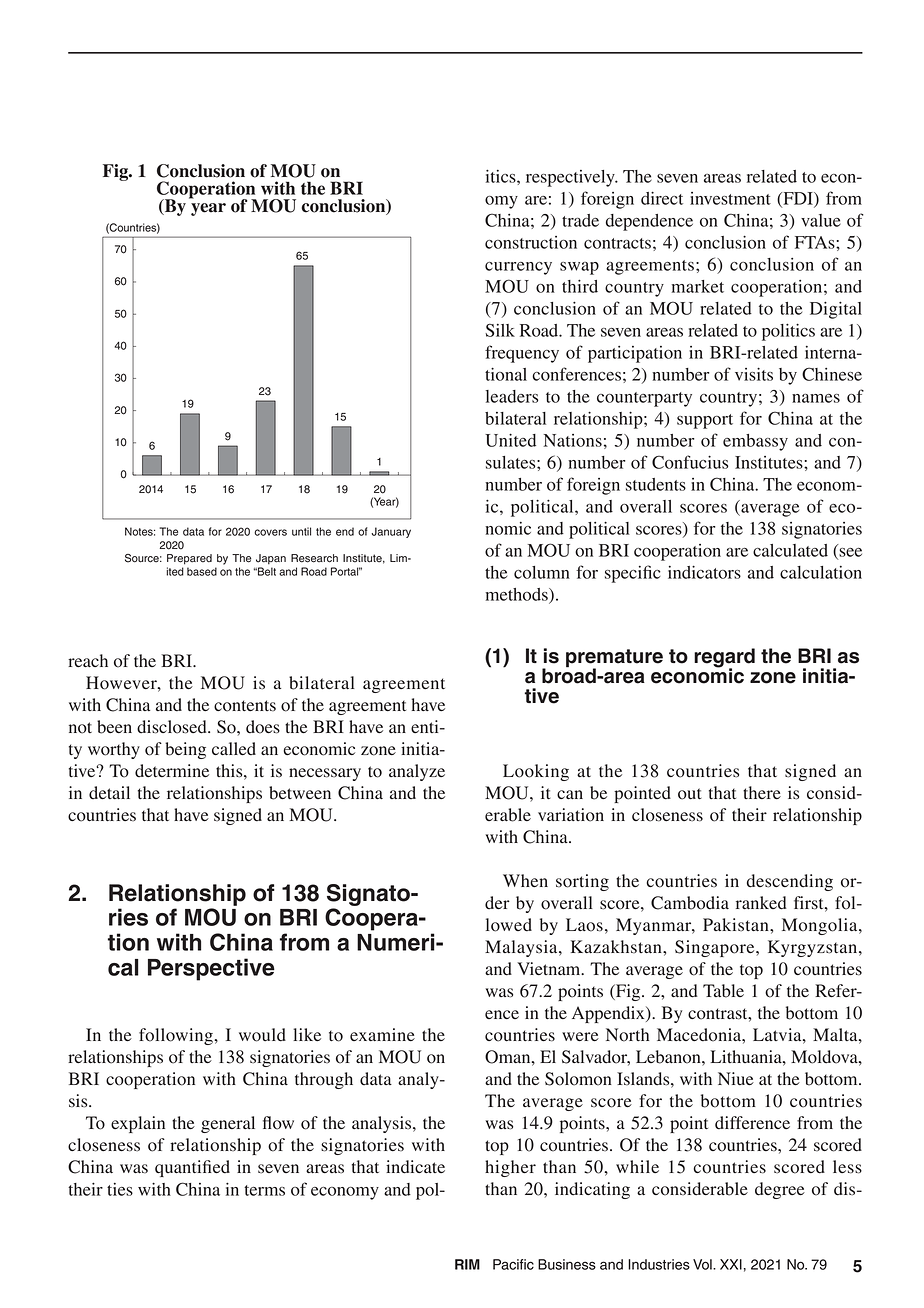 This image has width=924, height=1308. I want to click on detail, so click(109, 793).
